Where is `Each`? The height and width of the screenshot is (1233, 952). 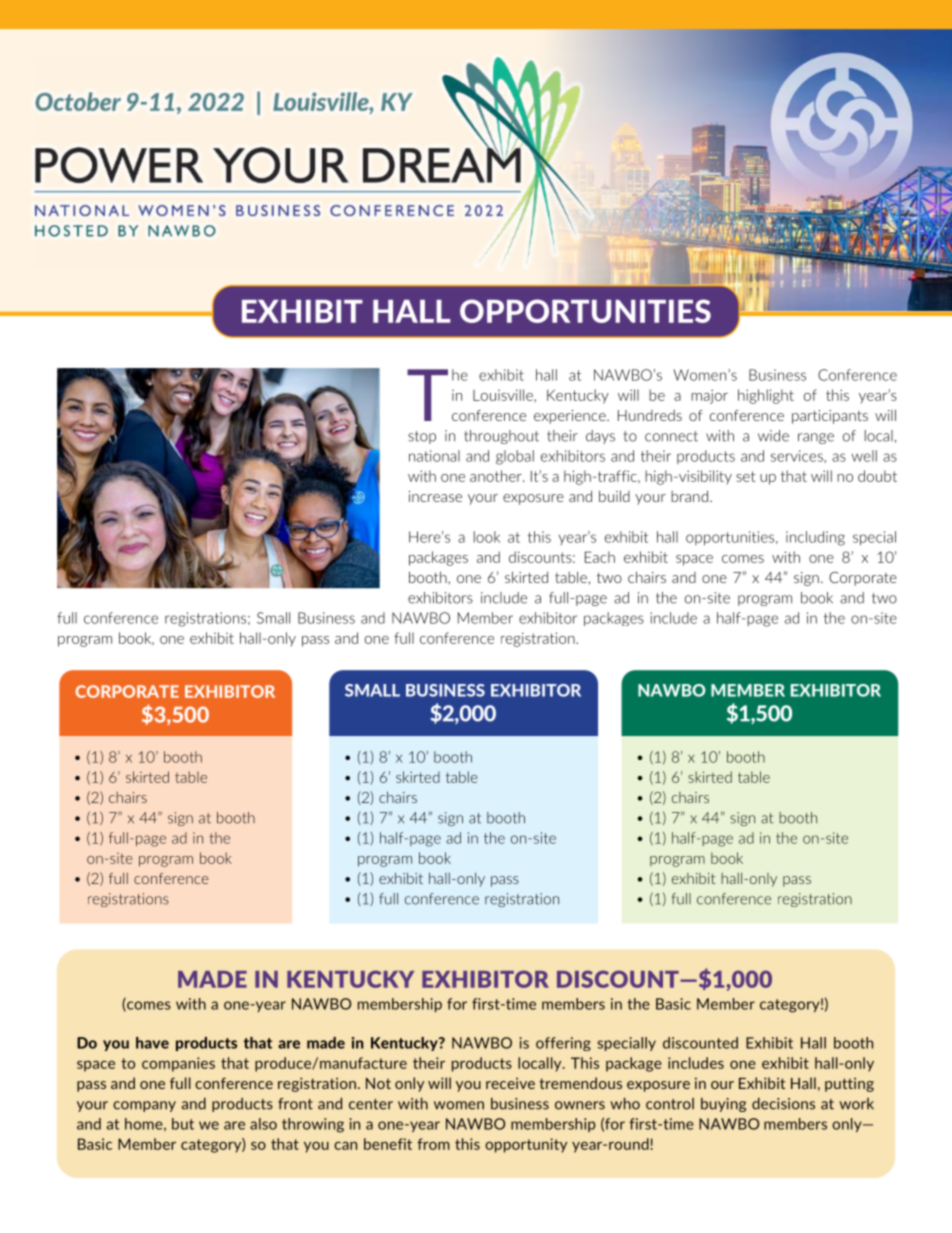
Each is located at coordinates (600, 557).
